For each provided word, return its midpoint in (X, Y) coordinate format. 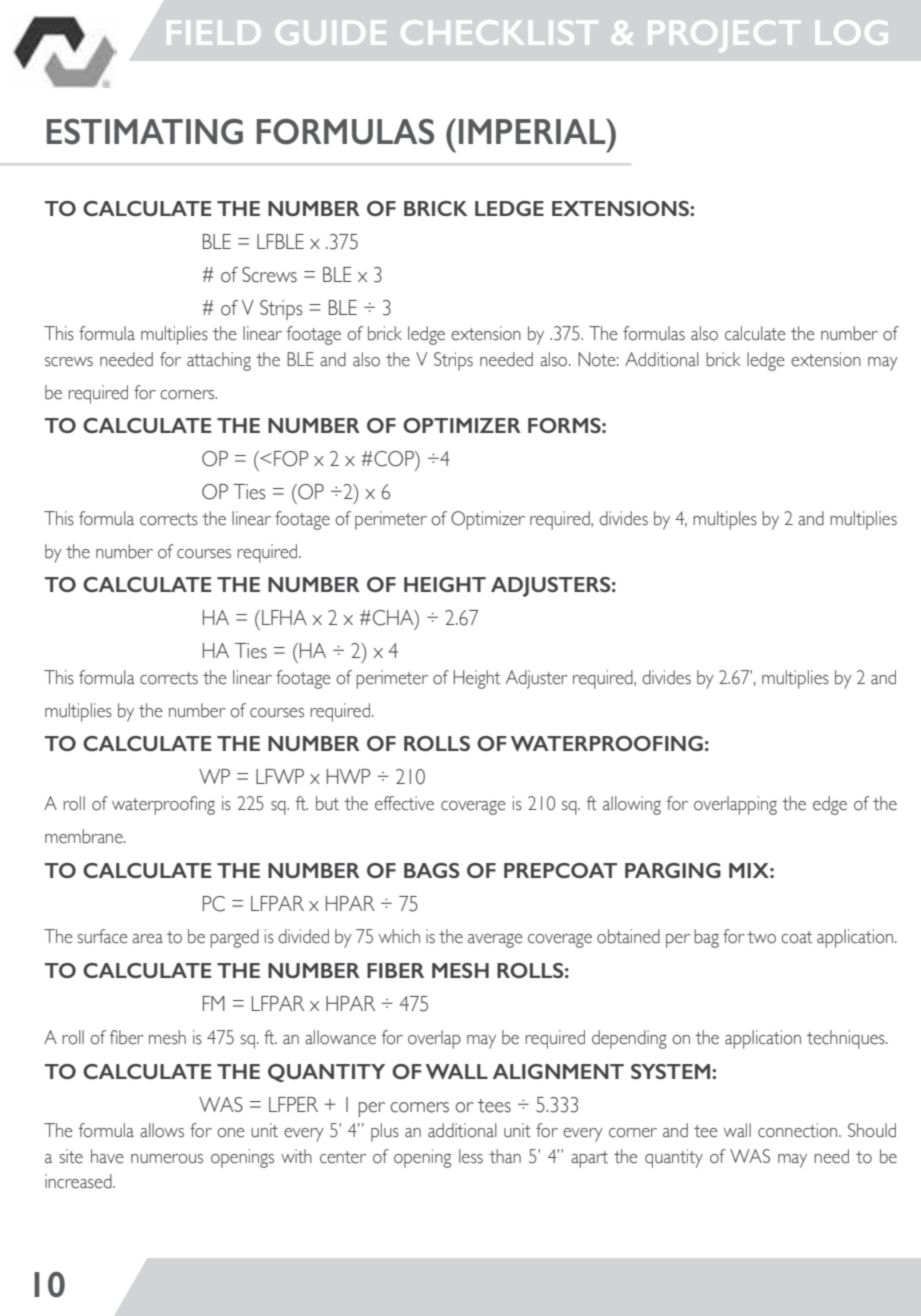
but (327, 803)
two (761, 937)
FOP (291, 459)
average (495, 941)
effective (404, 803)
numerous (167, 1159)
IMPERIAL (533, 131)
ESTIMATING (145, 132)
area (147, 939)
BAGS (431, 870)
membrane (85, 836)
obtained (628, 936)
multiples (725, 520)
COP (395, 459)
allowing (632, 805)
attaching (219, 361)
